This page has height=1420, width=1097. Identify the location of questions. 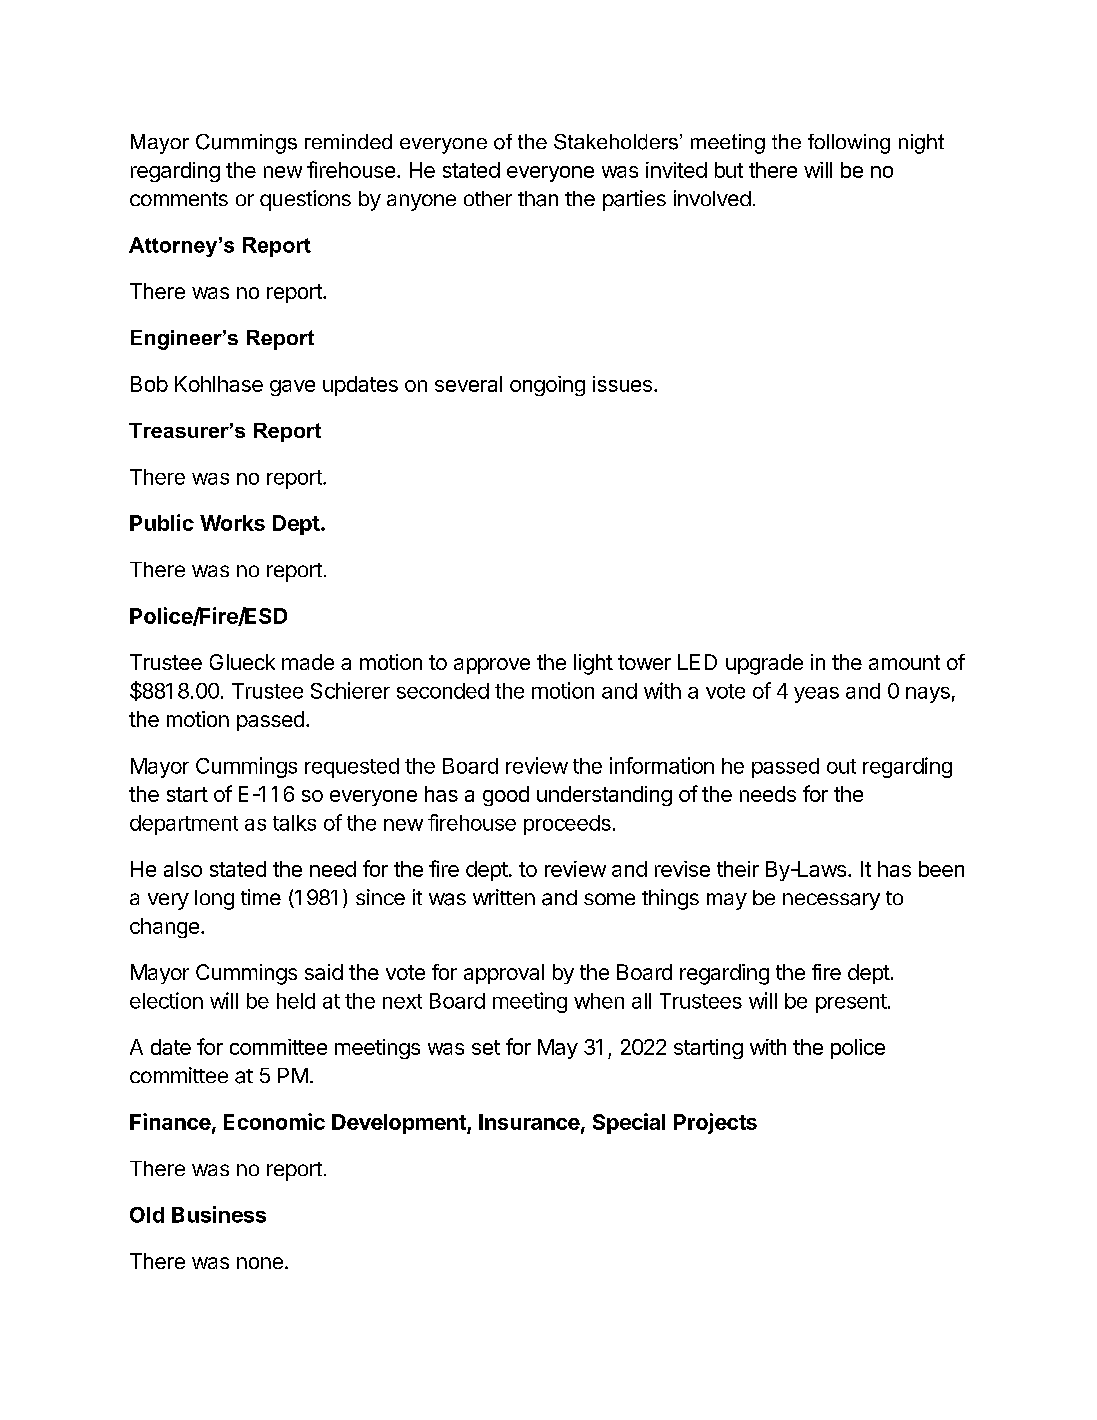
(305, 200).
